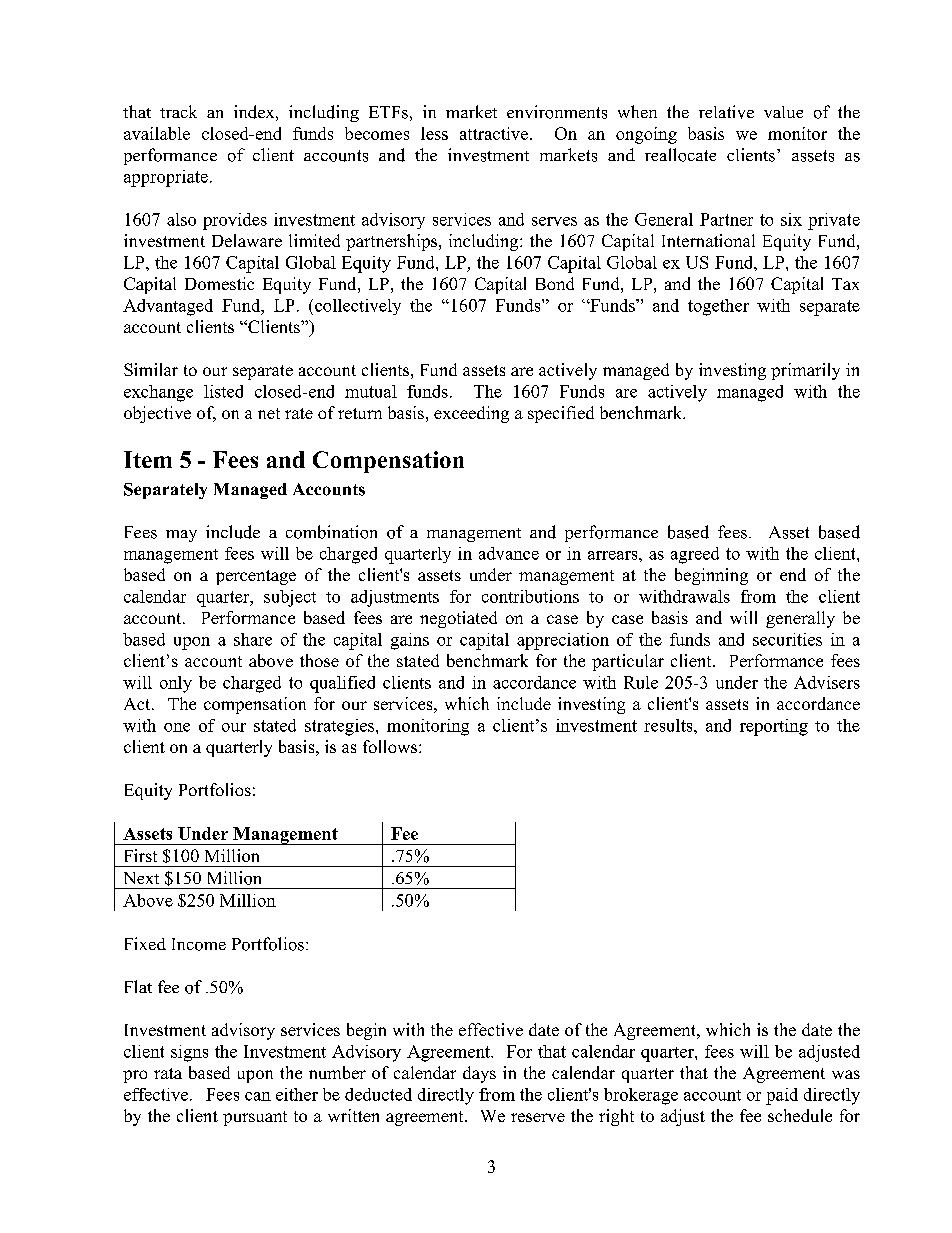 The width and height of the page is (952, 1233). Describe the element at coordinates (223, 391) in the page. I see `listed` at that location.
